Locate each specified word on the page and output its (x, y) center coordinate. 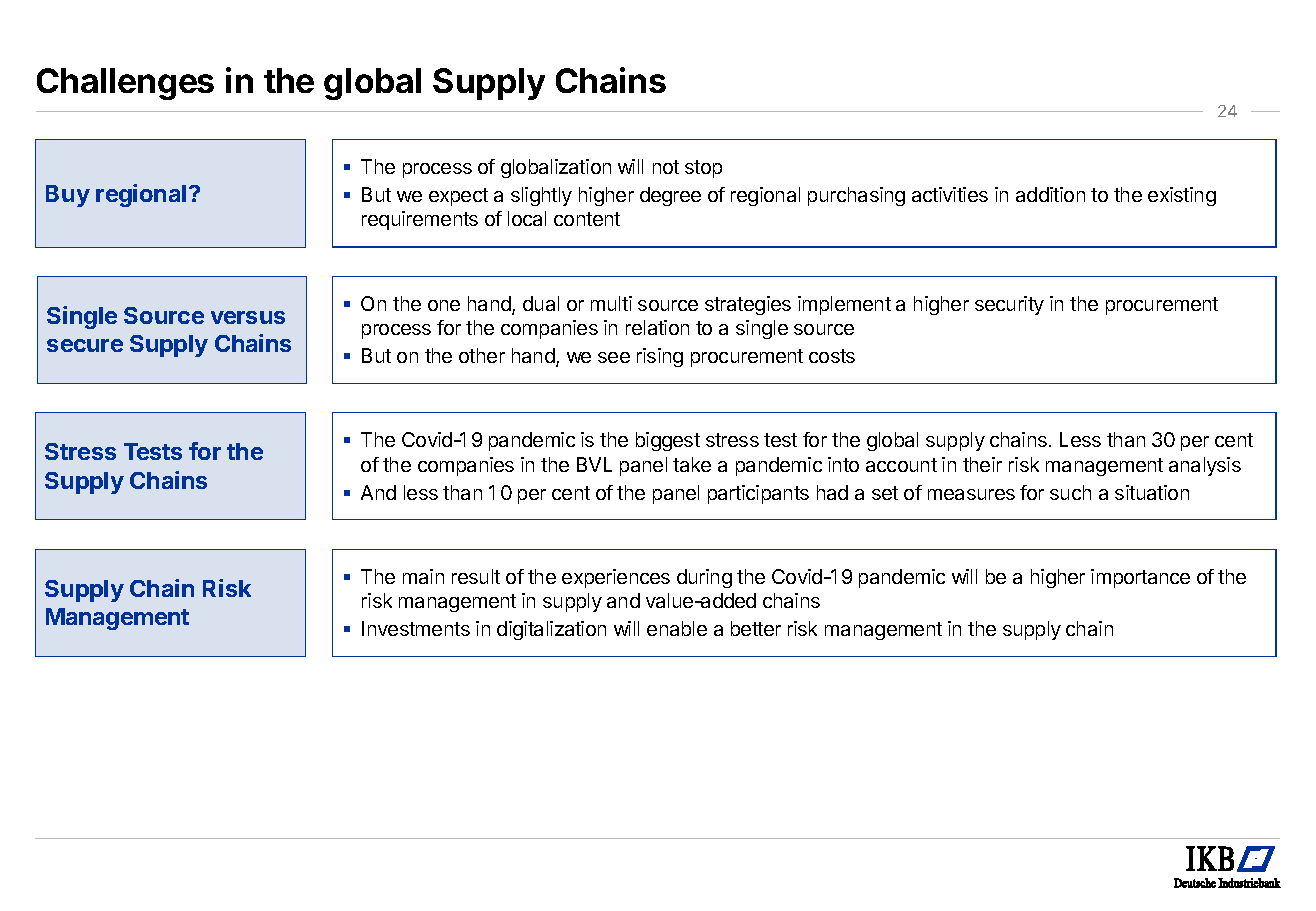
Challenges (125, 84)
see (614, 357)
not (666, 167)
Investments (416, 628)
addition (1050, 194)
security (1009, 305)
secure (85, 345)
